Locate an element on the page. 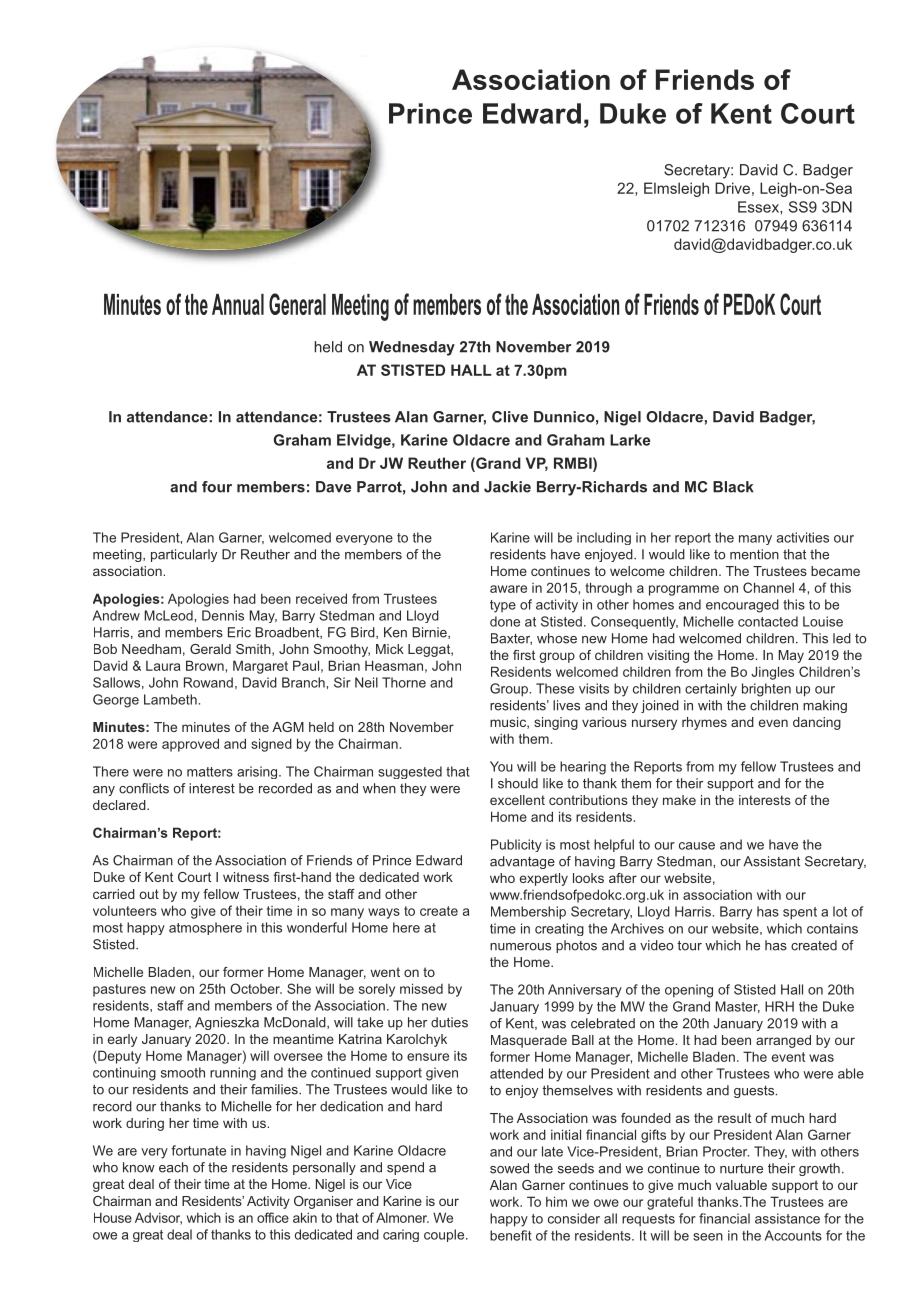 This document has width=924, height=1308. assistance is located at coordinates (787, 1218).
